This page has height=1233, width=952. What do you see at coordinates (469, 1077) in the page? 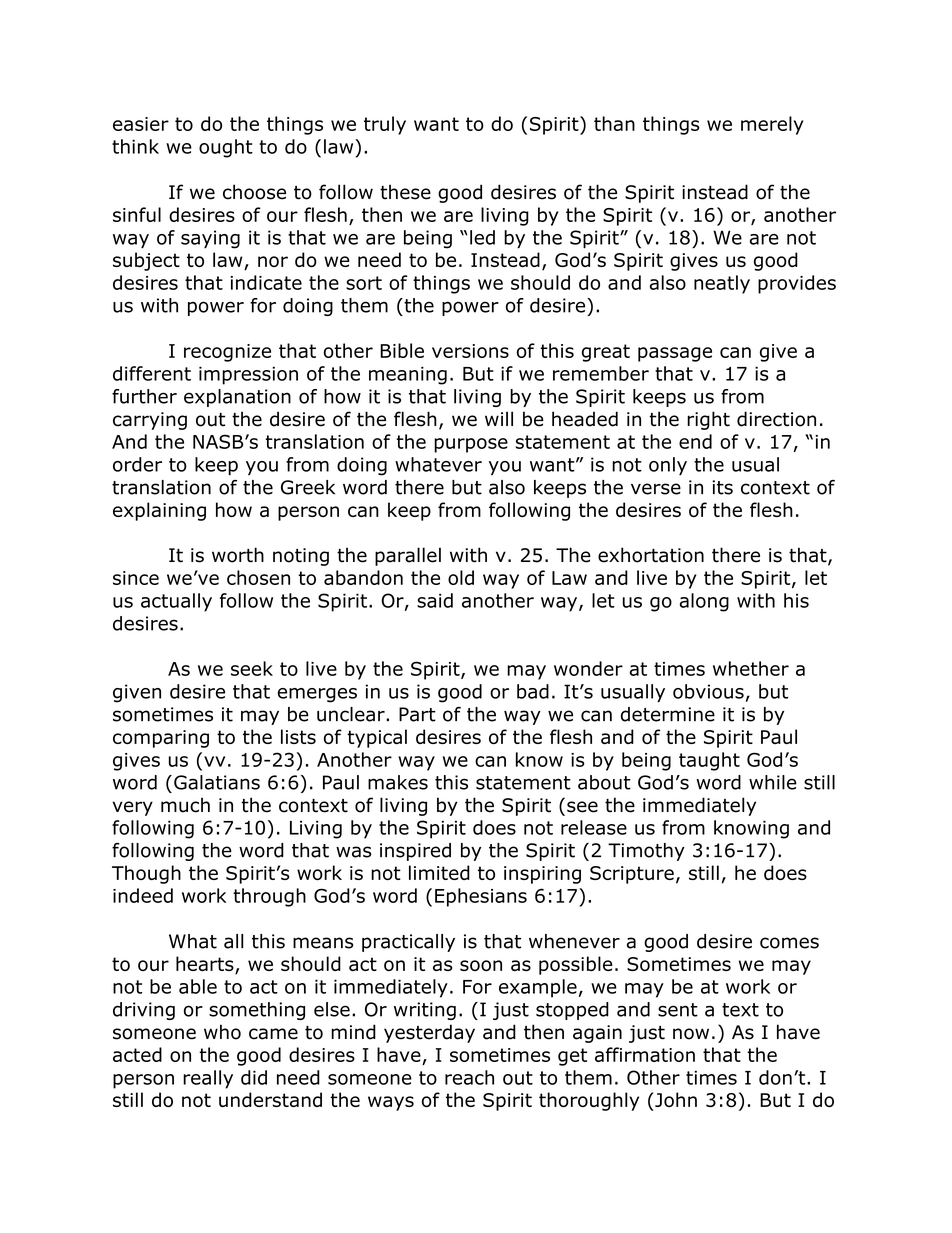
I see `reach` at bounding box center [469, 1077].
